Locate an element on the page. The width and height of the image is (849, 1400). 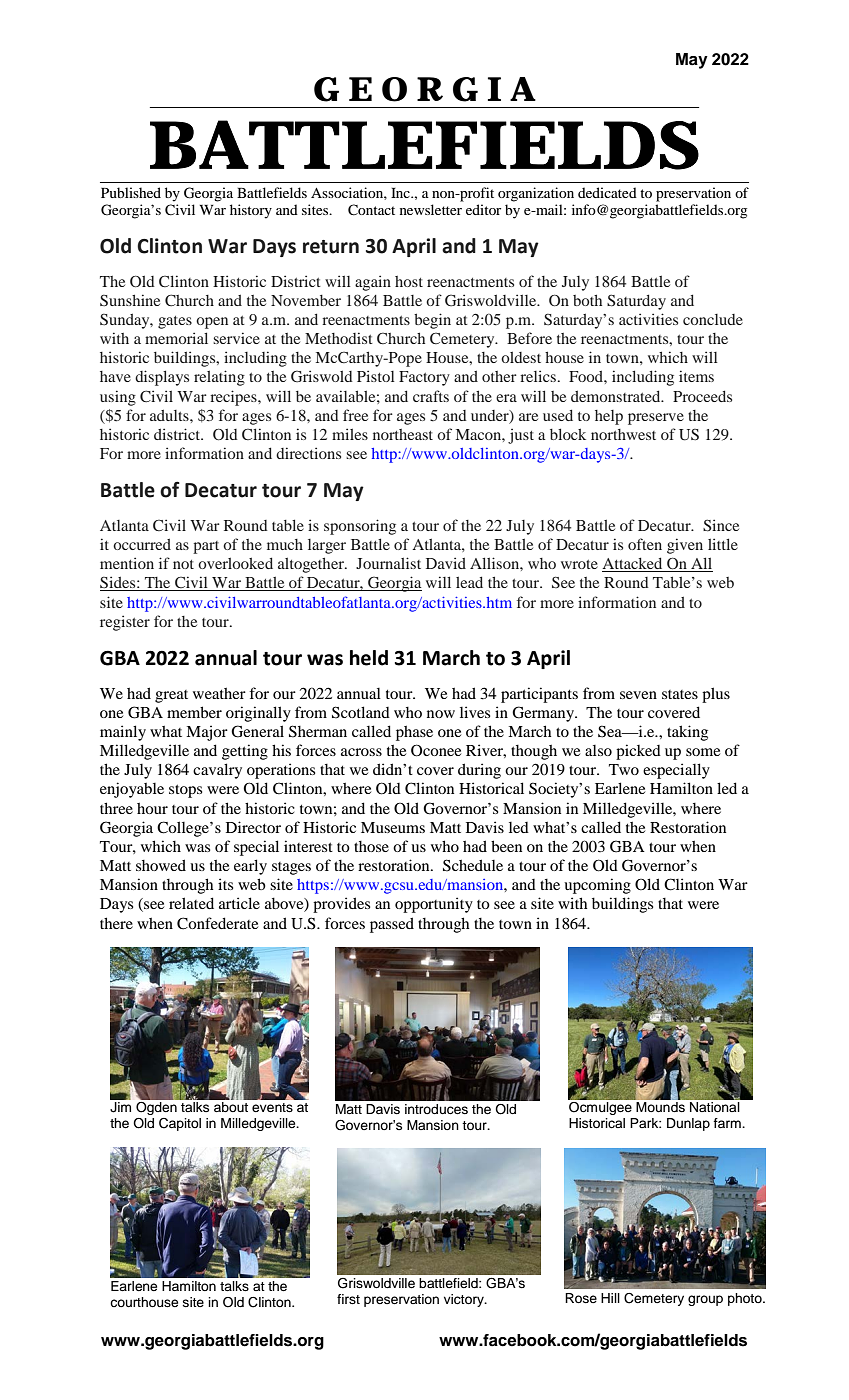
history is located at coordinates (251, 211).
